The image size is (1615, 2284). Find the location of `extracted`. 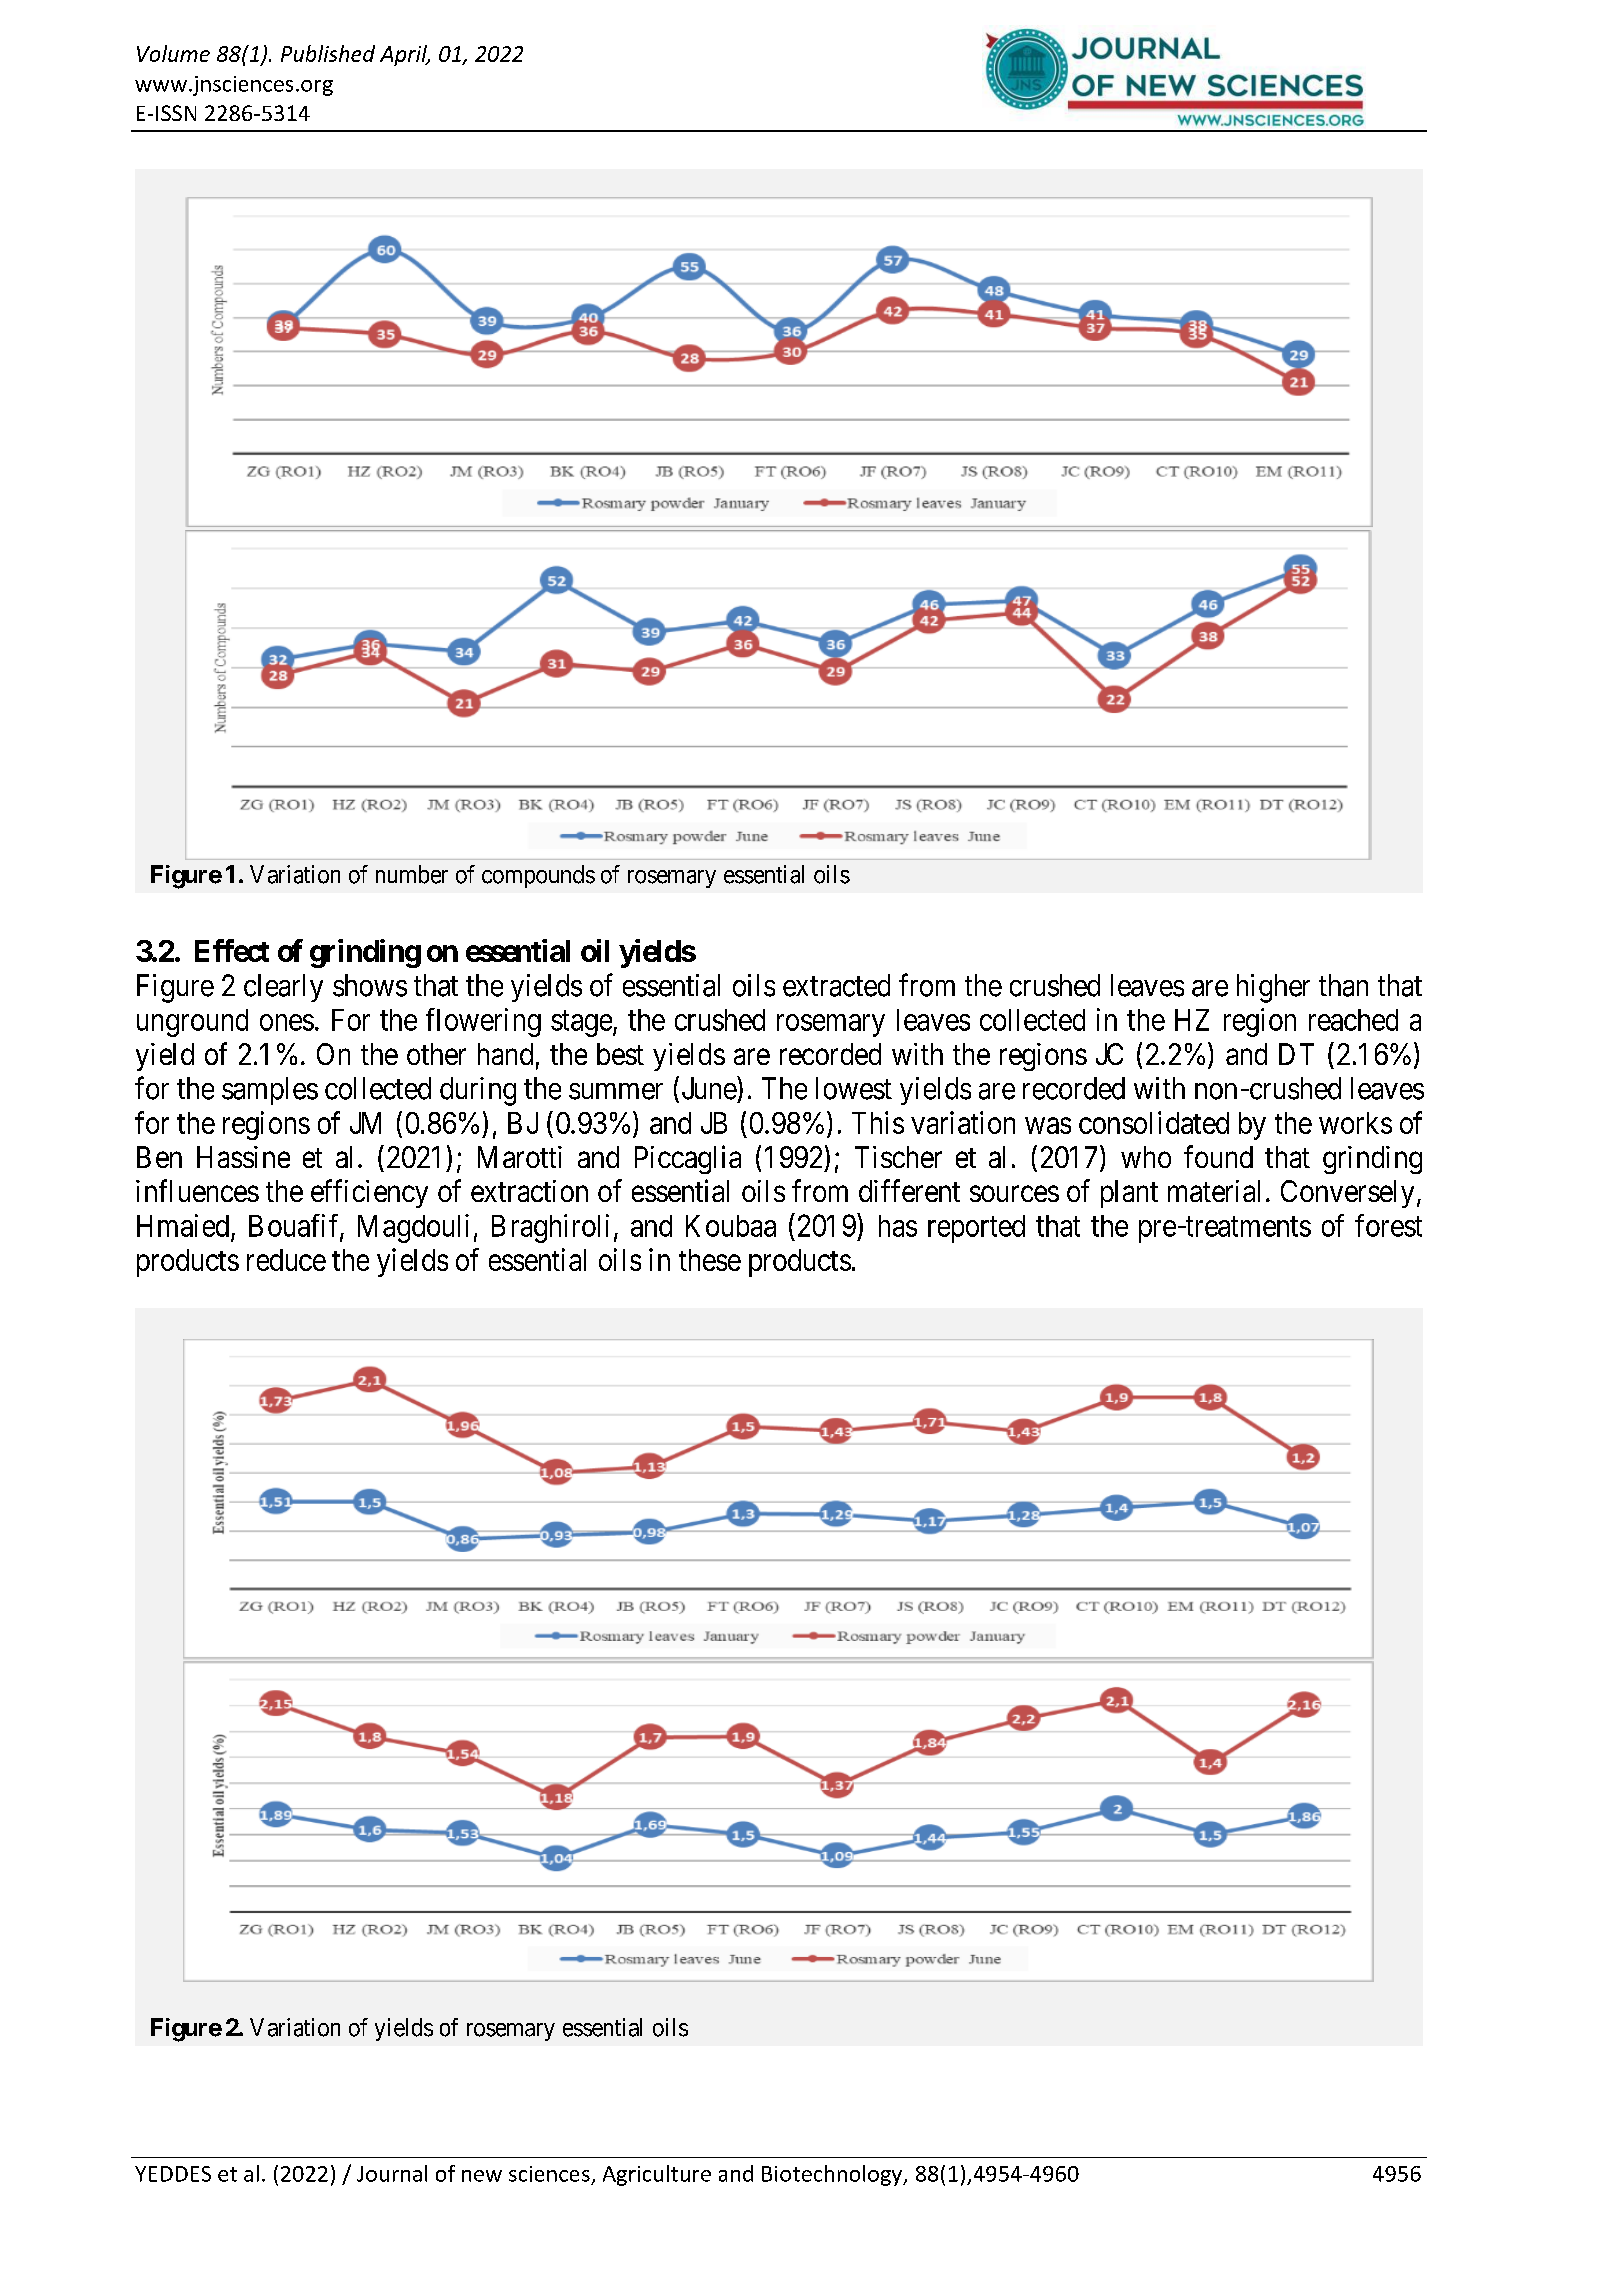

extracted is located at coordinates (836, 985).
